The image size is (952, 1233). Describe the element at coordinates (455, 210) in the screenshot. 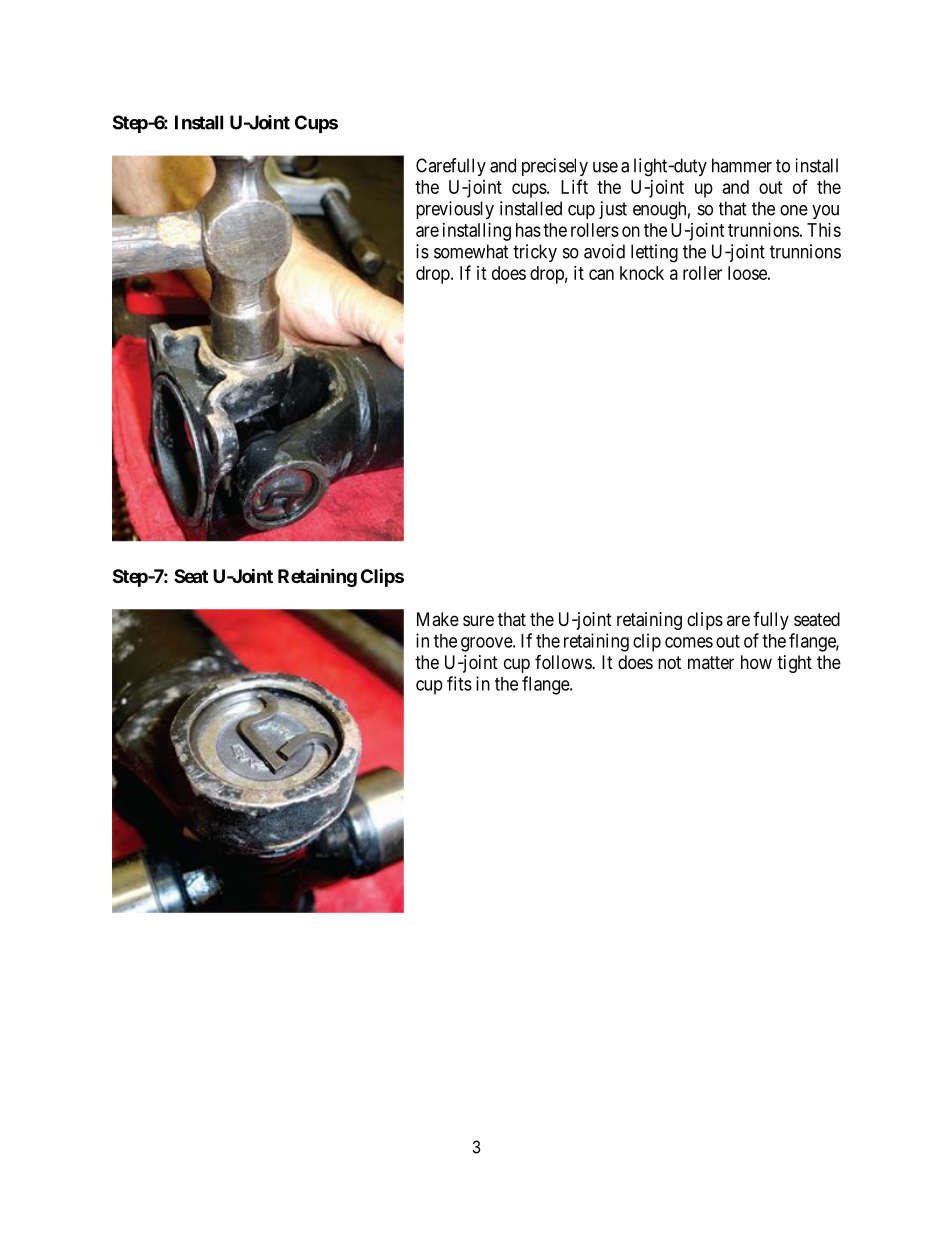

I see `previously` at that location.
